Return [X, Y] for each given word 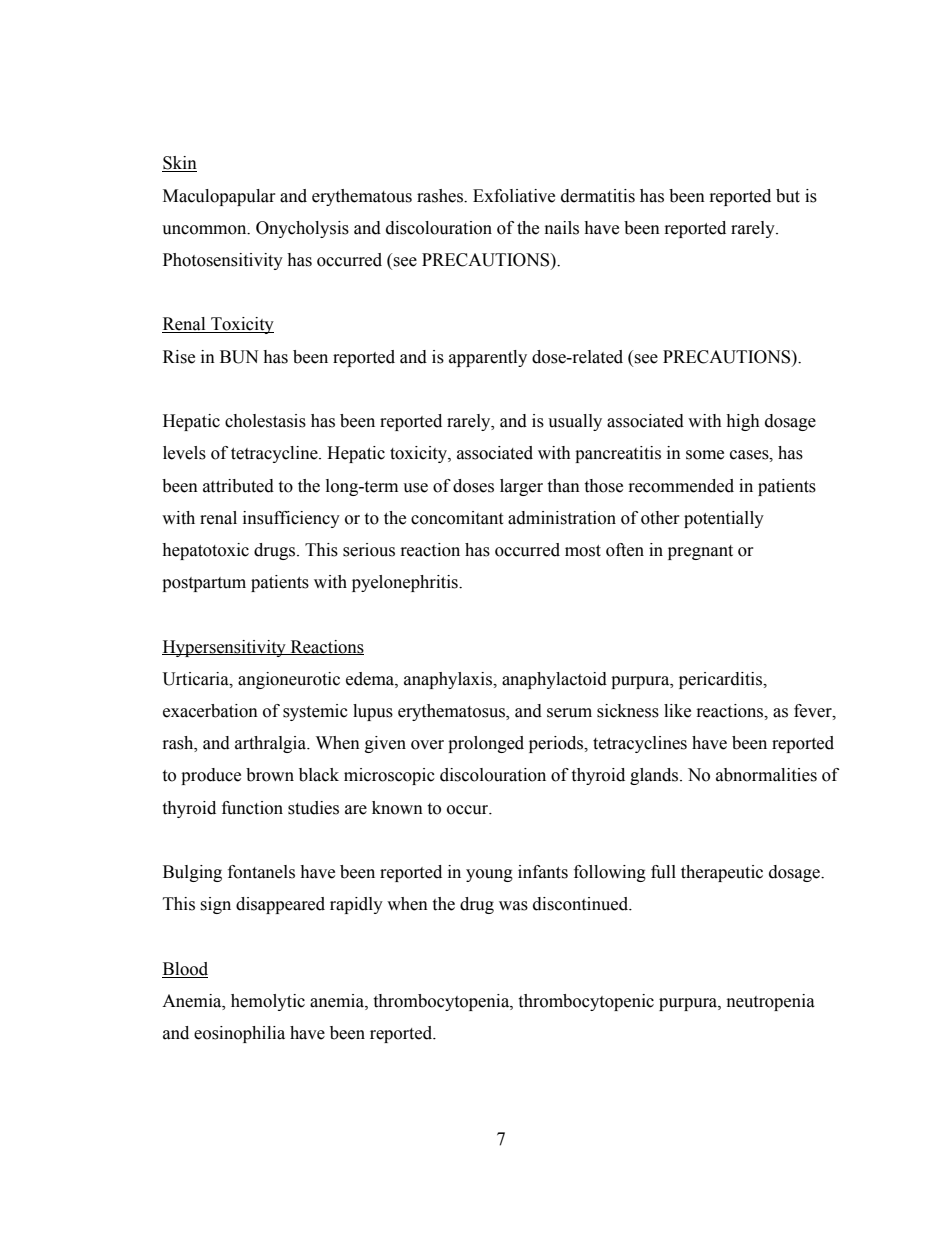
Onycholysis [302, 229]
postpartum [204, 584]
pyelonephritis [406, 583]
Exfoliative [514, 196]
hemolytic [268, 1002]
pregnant [700, 552]
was [513, 906]
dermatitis [598, 196]
